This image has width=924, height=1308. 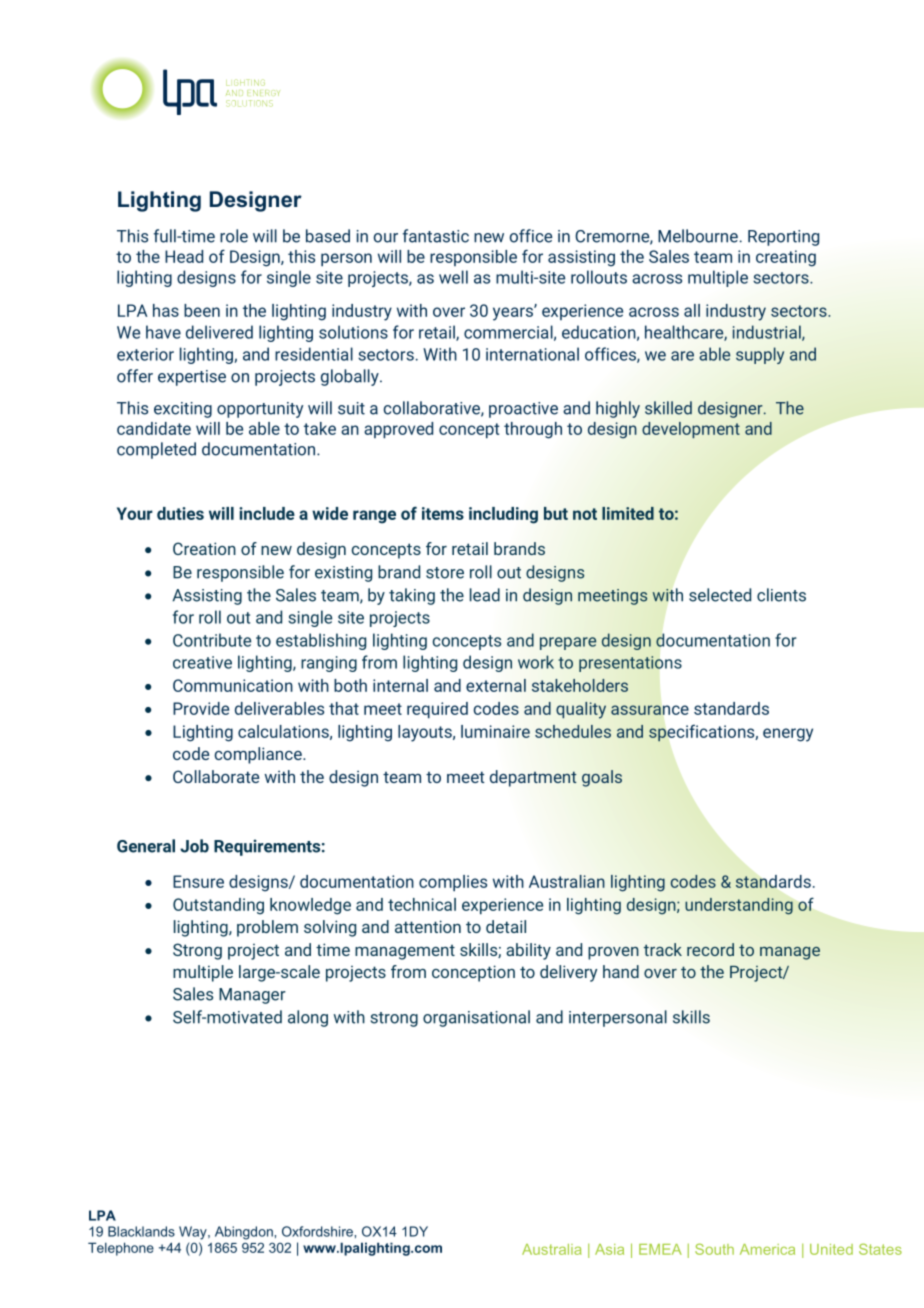 What do you see at coordinates (204, 548) in the image?
I see `Creation` at bounding box center [204, 548].
